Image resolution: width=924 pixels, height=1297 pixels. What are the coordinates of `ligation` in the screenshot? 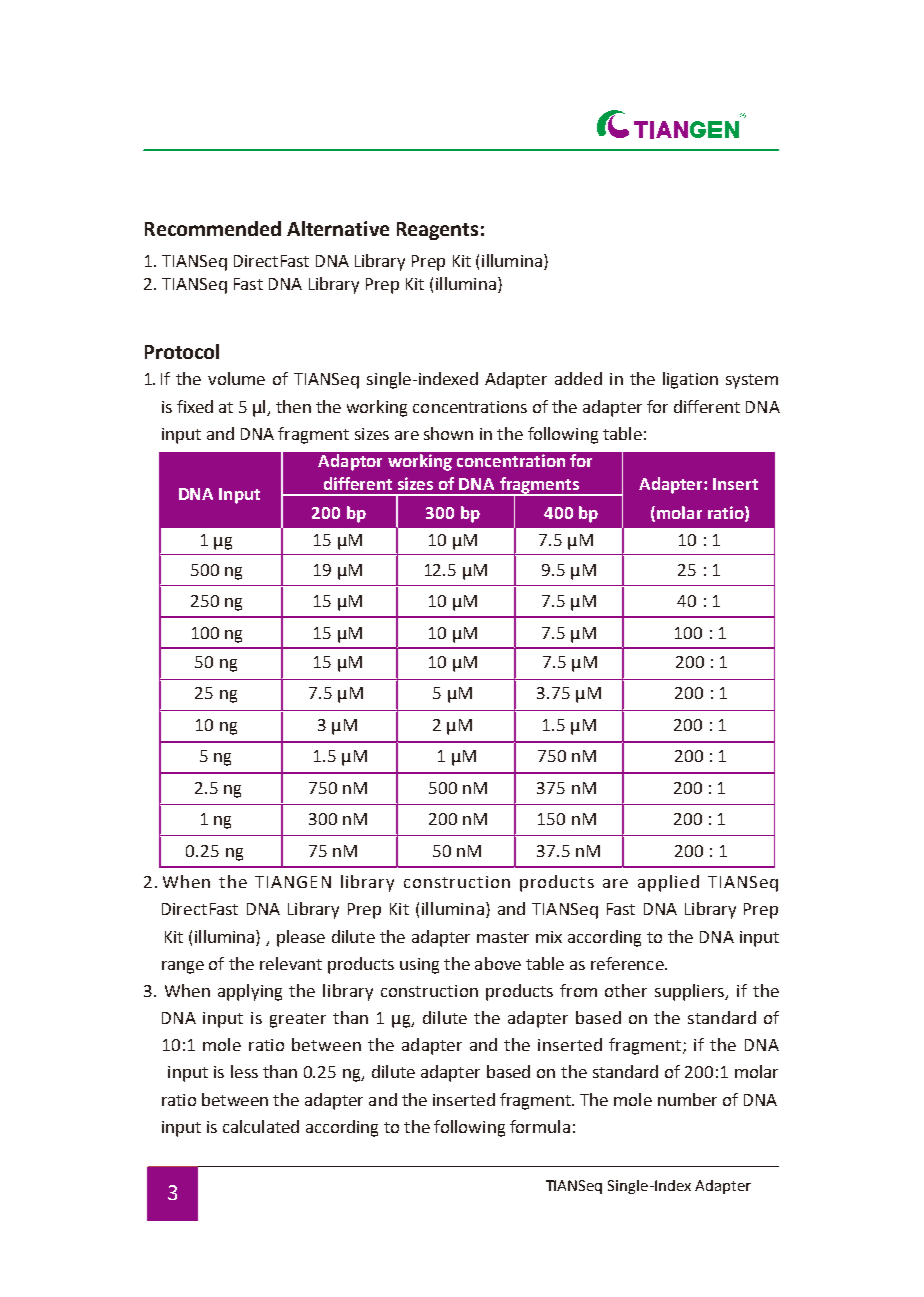 It's located at (690, 380).
